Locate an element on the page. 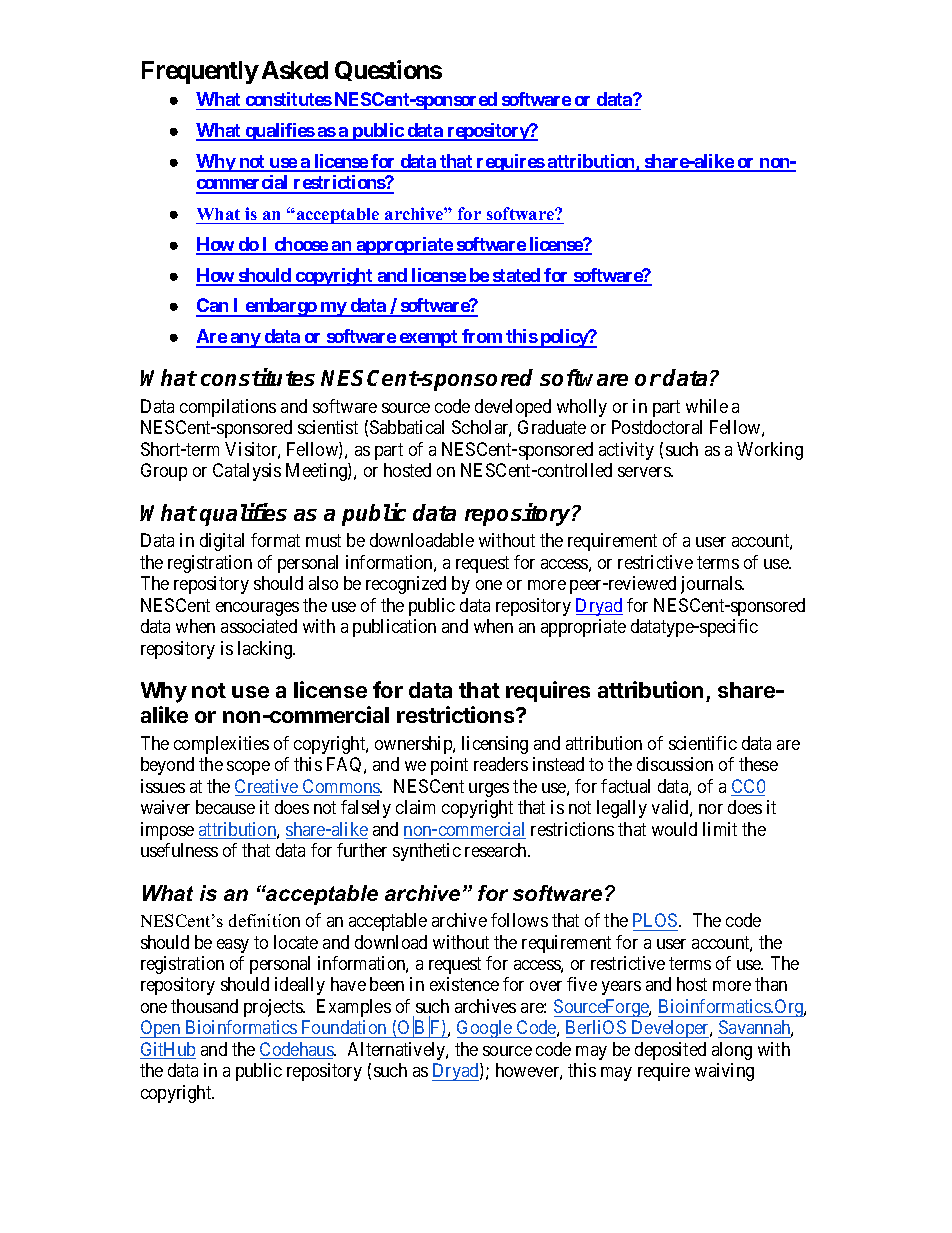 The height and width of the image is (1233, 952). exempt is located at coordinates (429, 339).
